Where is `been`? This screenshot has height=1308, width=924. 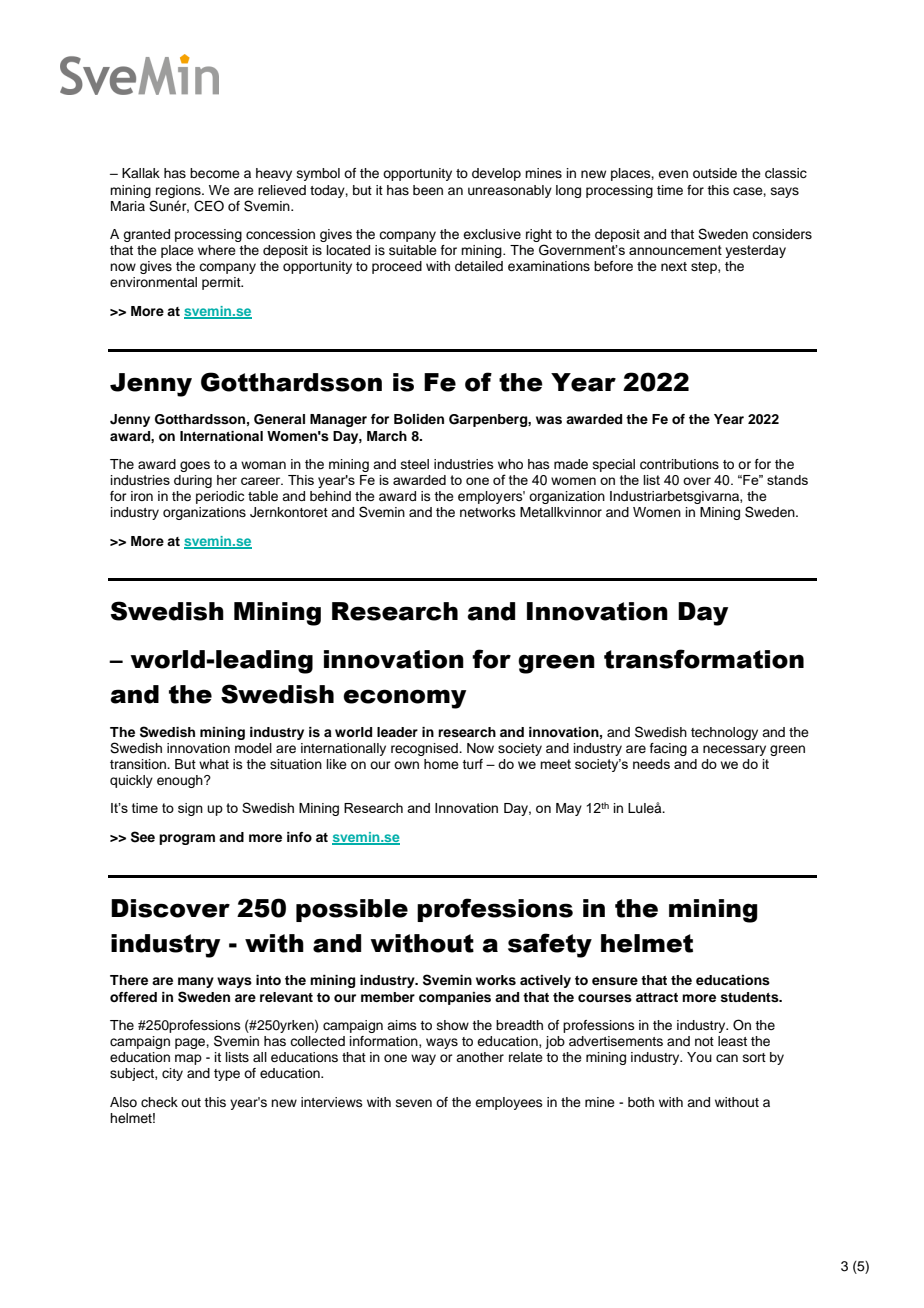
been is located at coordinates (428, 190).
